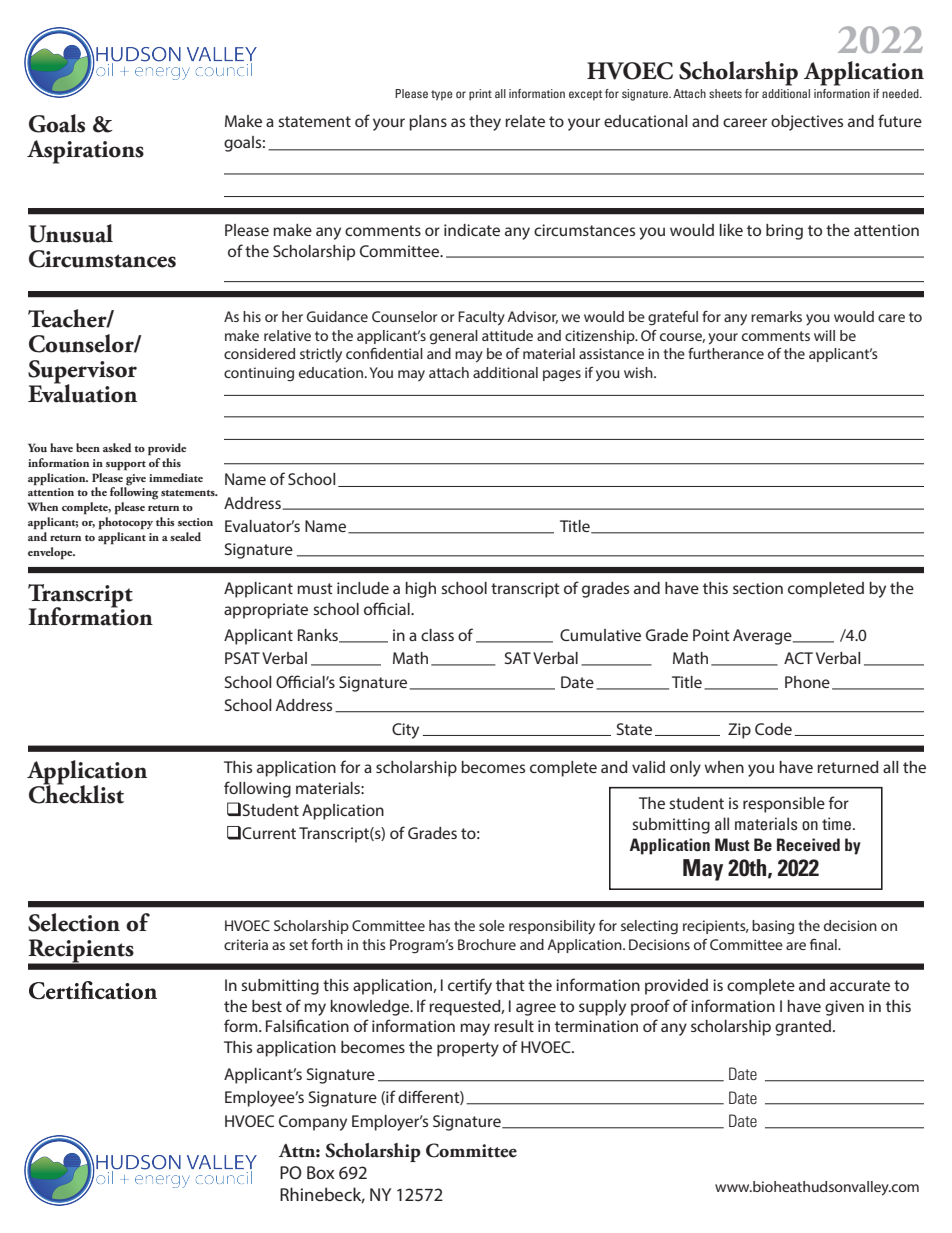 Image resolution: width=952 pixels, height=1233 pixels. What do you see at coordinates (824, 335) in the image?
I see `will` at bounding box center [824, 335].
